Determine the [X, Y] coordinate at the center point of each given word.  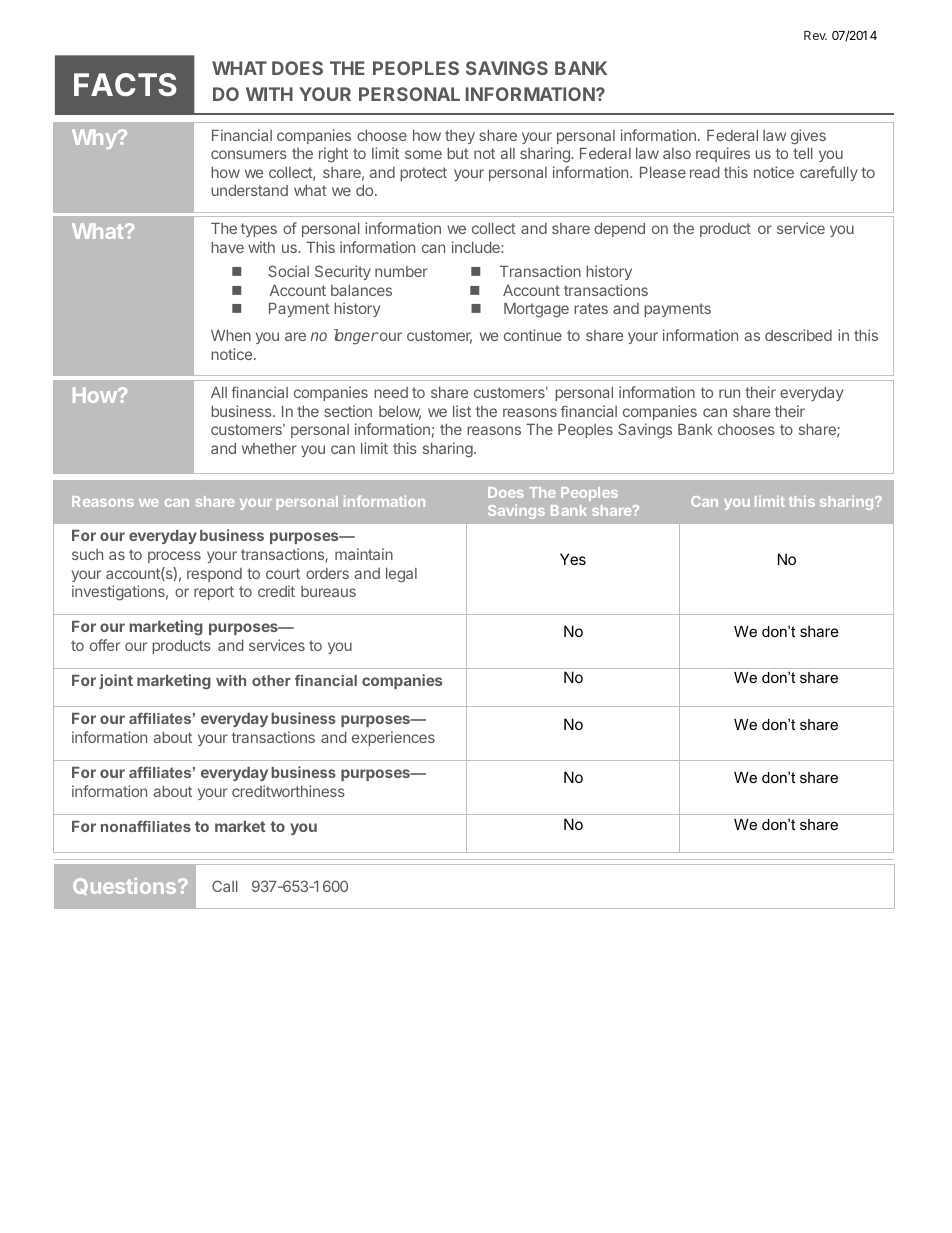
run [729, 393]
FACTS [125, 84]
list [462, 411]
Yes [573, 559]
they [460, 137]
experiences [393, 738]
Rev [815, 35]
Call [225, 886]
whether [269, 448]
